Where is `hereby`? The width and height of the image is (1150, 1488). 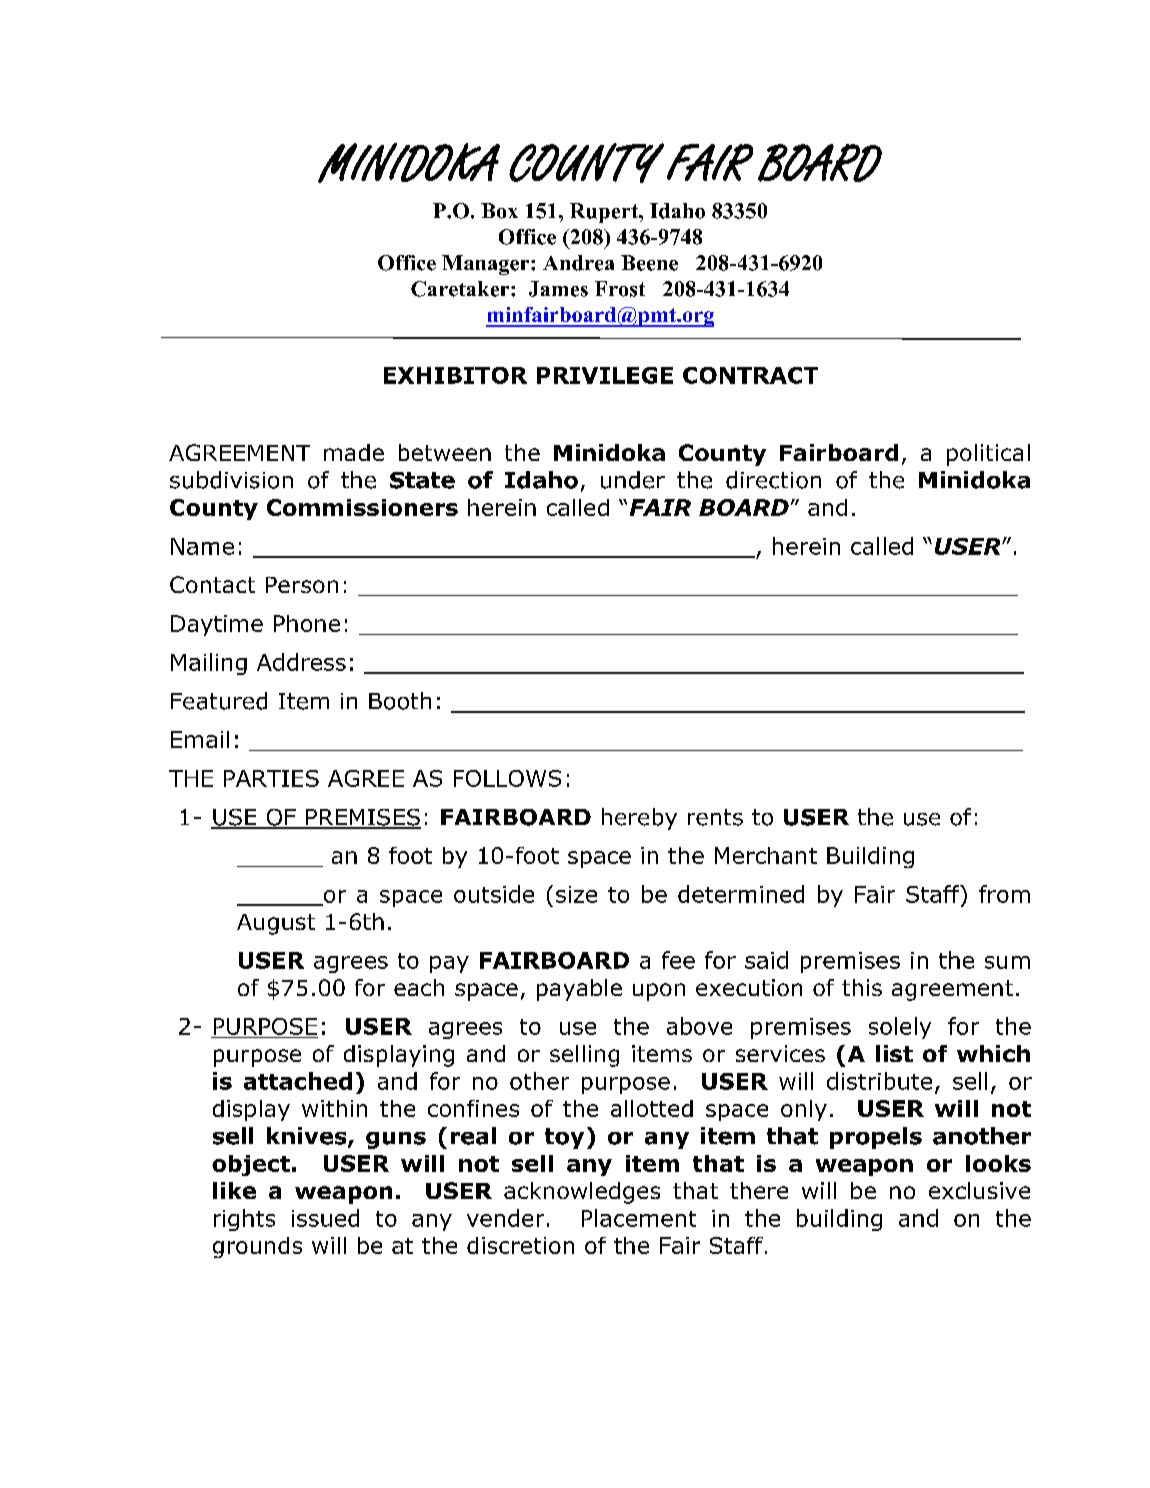 hereby is located at coordinates (639, 819).
